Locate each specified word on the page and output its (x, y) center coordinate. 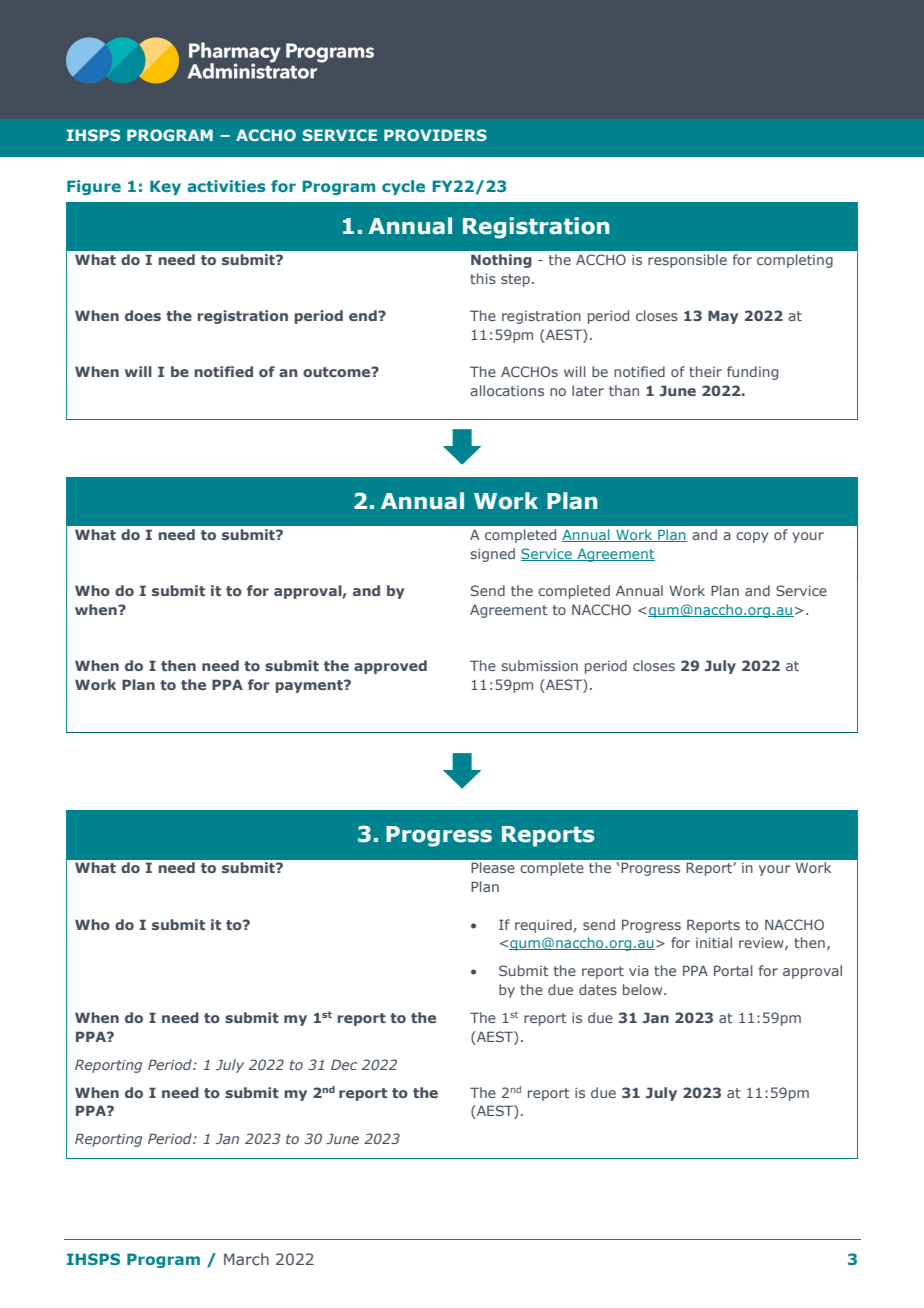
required (543, 926)
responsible (687, 261)
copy (752, 537)
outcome (338, 372)
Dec (344, 1064)
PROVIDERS (435, 135)
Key (165, 187)
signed (492, 555)
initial (714, 942)
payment (310, 686)
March (246, 1259)
